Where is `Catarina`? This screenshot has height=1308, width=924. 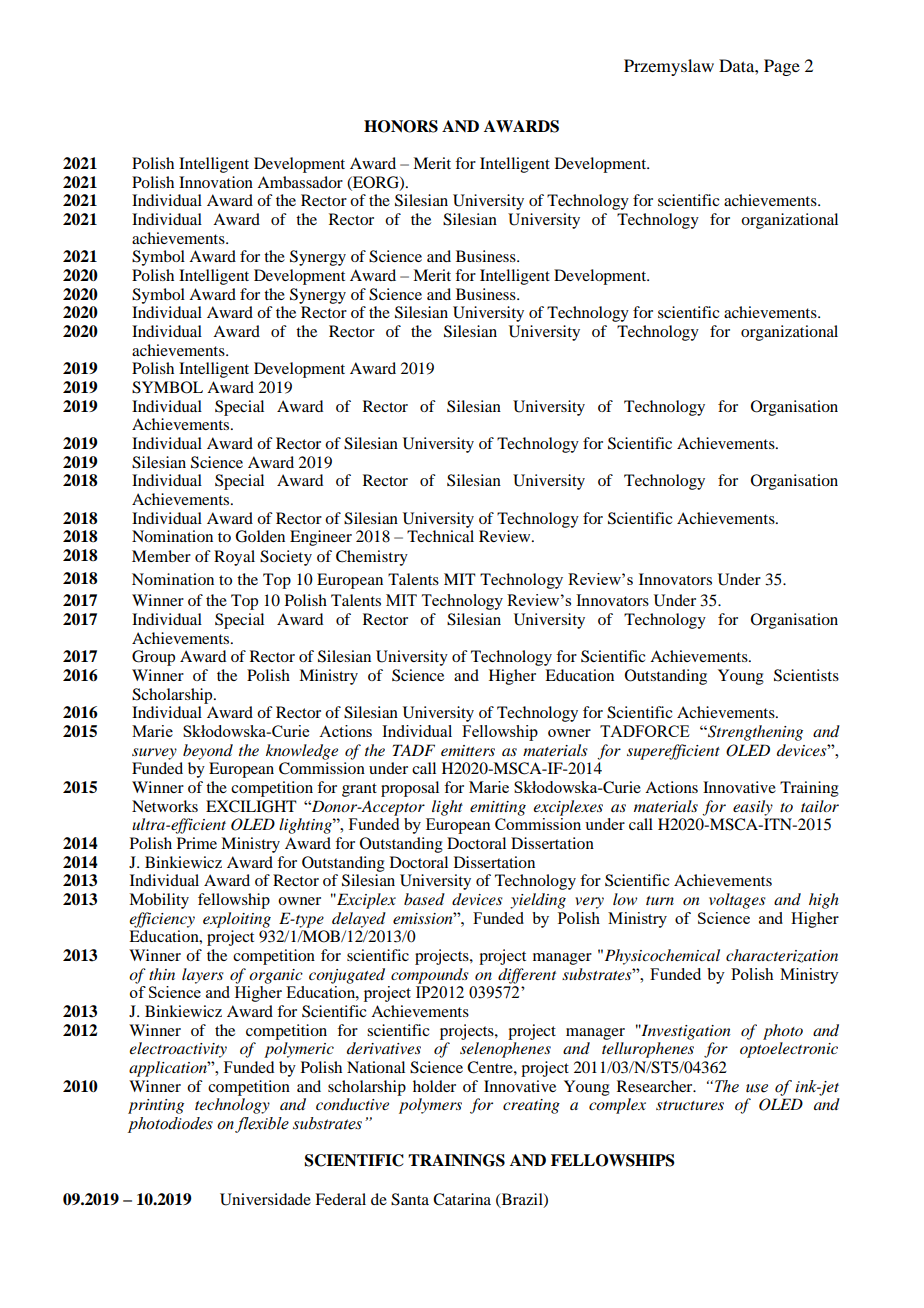
Catarina is located at coordinates (462, 1199).
